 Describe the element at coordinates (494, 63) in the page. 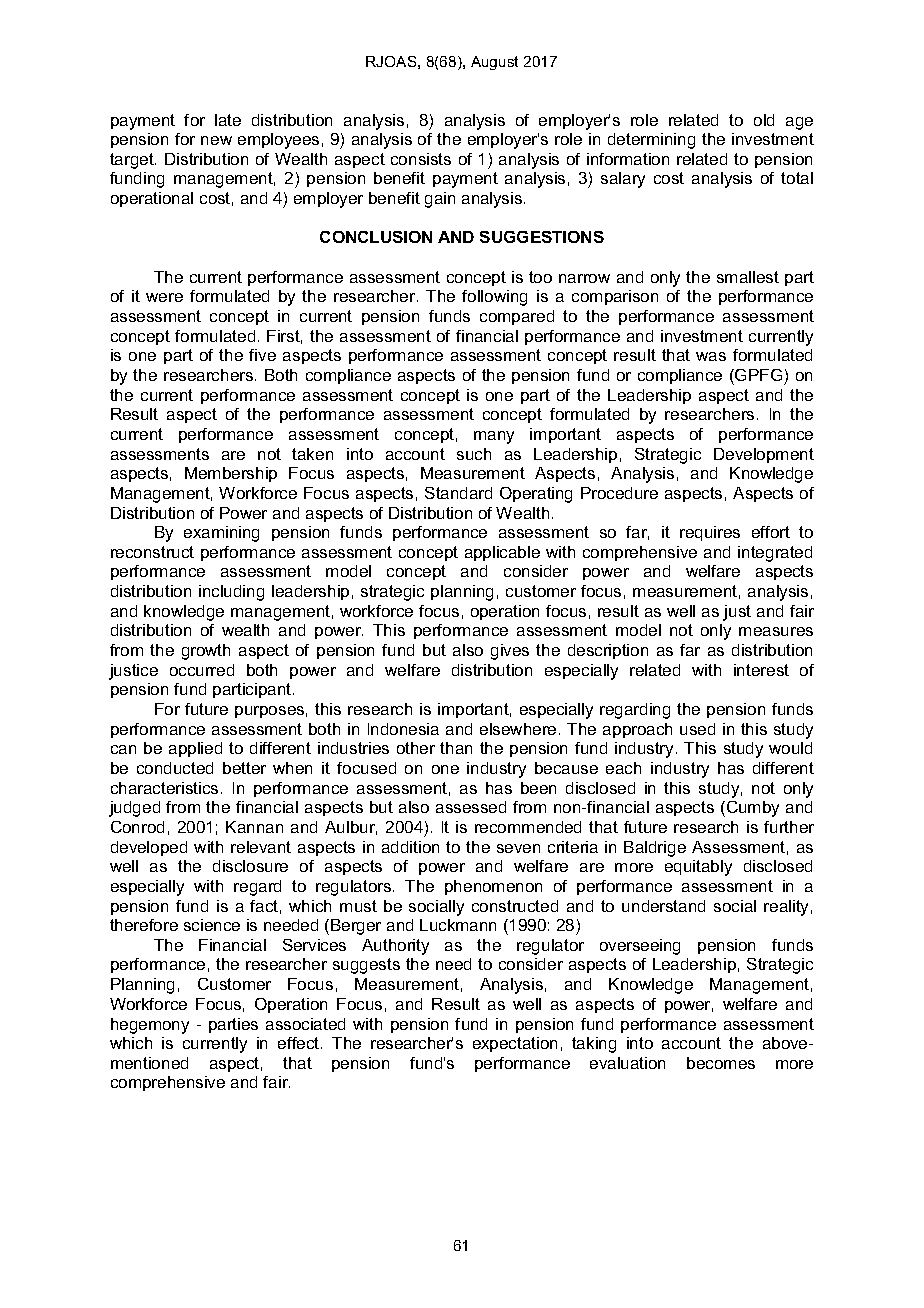

I see `August` at that location.
